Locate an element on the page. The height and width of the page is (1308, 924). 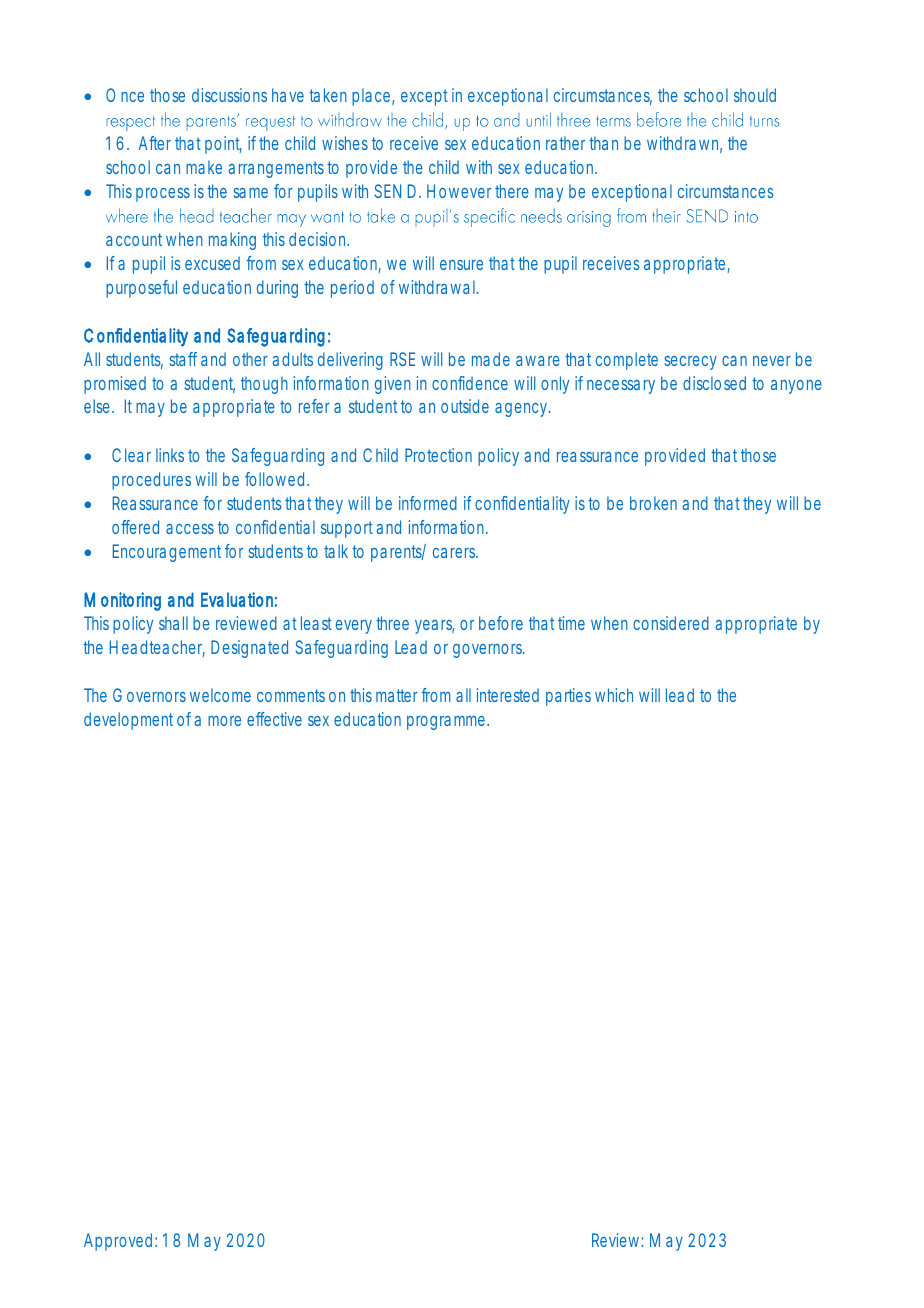
However is located at coordinates (459, 191).
